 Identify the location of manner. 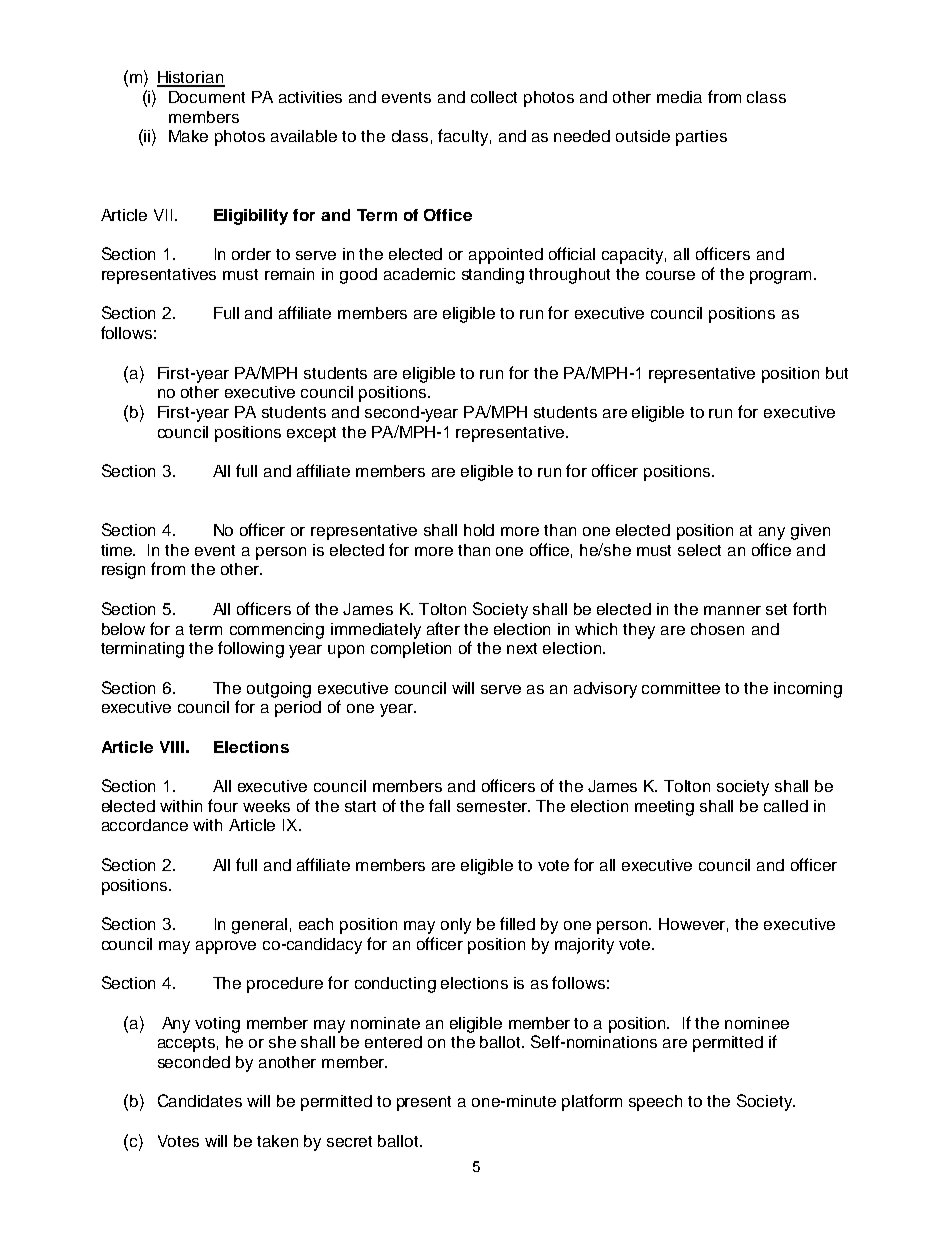
(732, 610).
